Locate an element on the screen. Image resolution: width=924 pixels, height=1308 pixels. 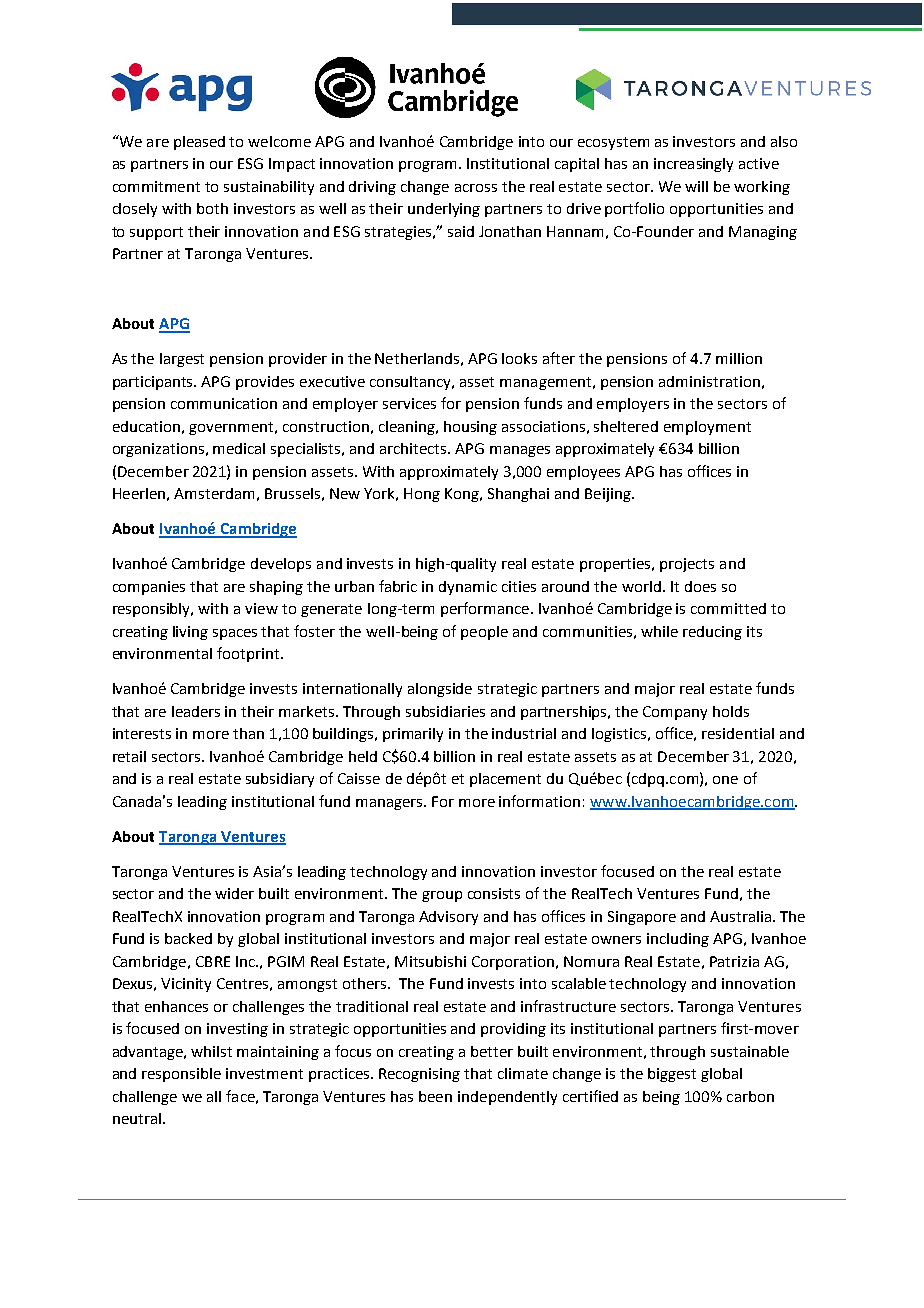
one is located at coordinates (725, 780).
